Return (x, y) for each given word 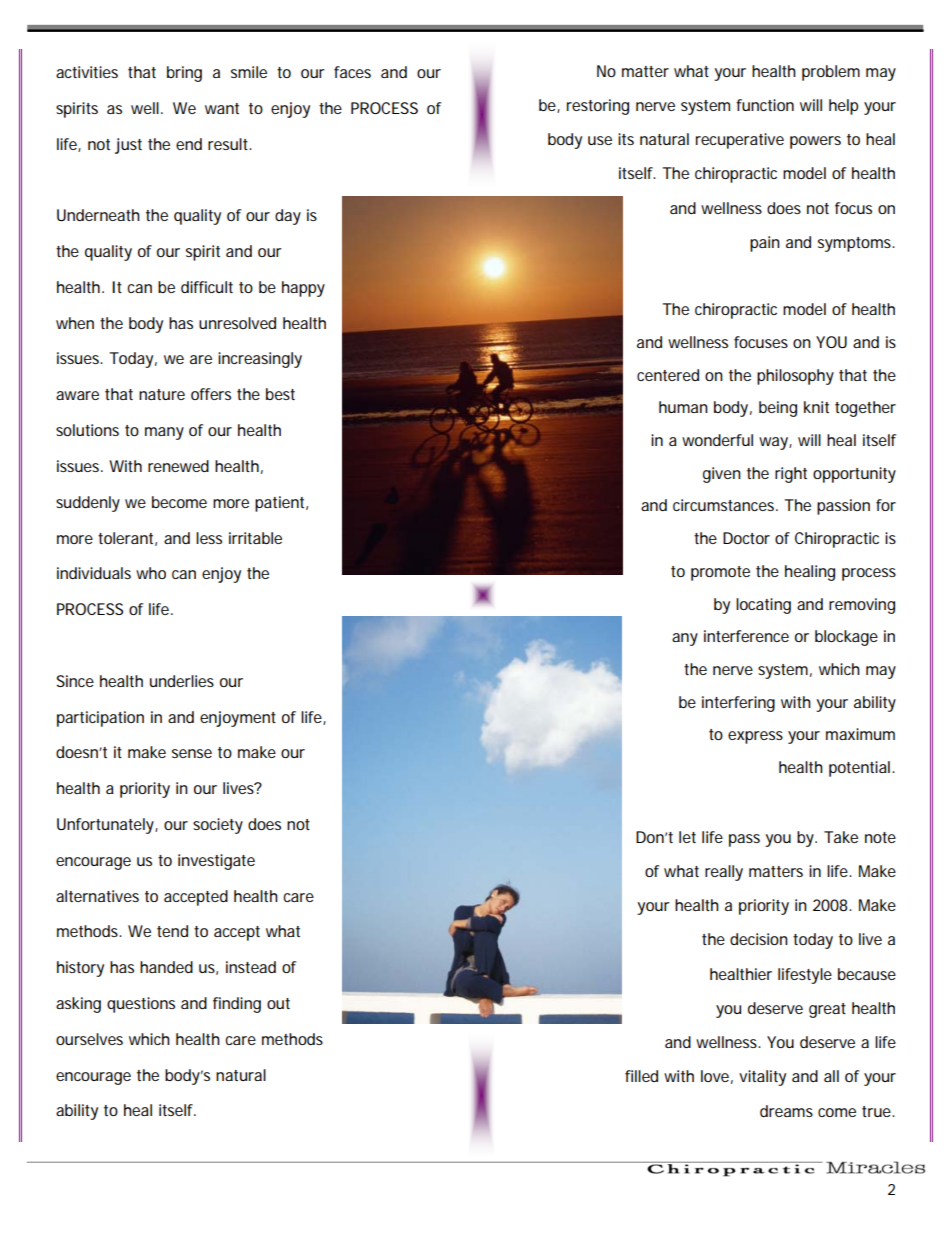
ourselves (89, 1039)
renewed (178, 466)
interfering (738, 704)
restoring (598, 107)
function (765, 105)
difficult (207, 287)
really (724, 873)
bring (184, 74)
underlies (182, 681)
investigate (216, 862)
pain (765, 244)
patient (281, 504)
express (755, 737)
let (687, 837)
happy (303, 289)
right (791, 475)
